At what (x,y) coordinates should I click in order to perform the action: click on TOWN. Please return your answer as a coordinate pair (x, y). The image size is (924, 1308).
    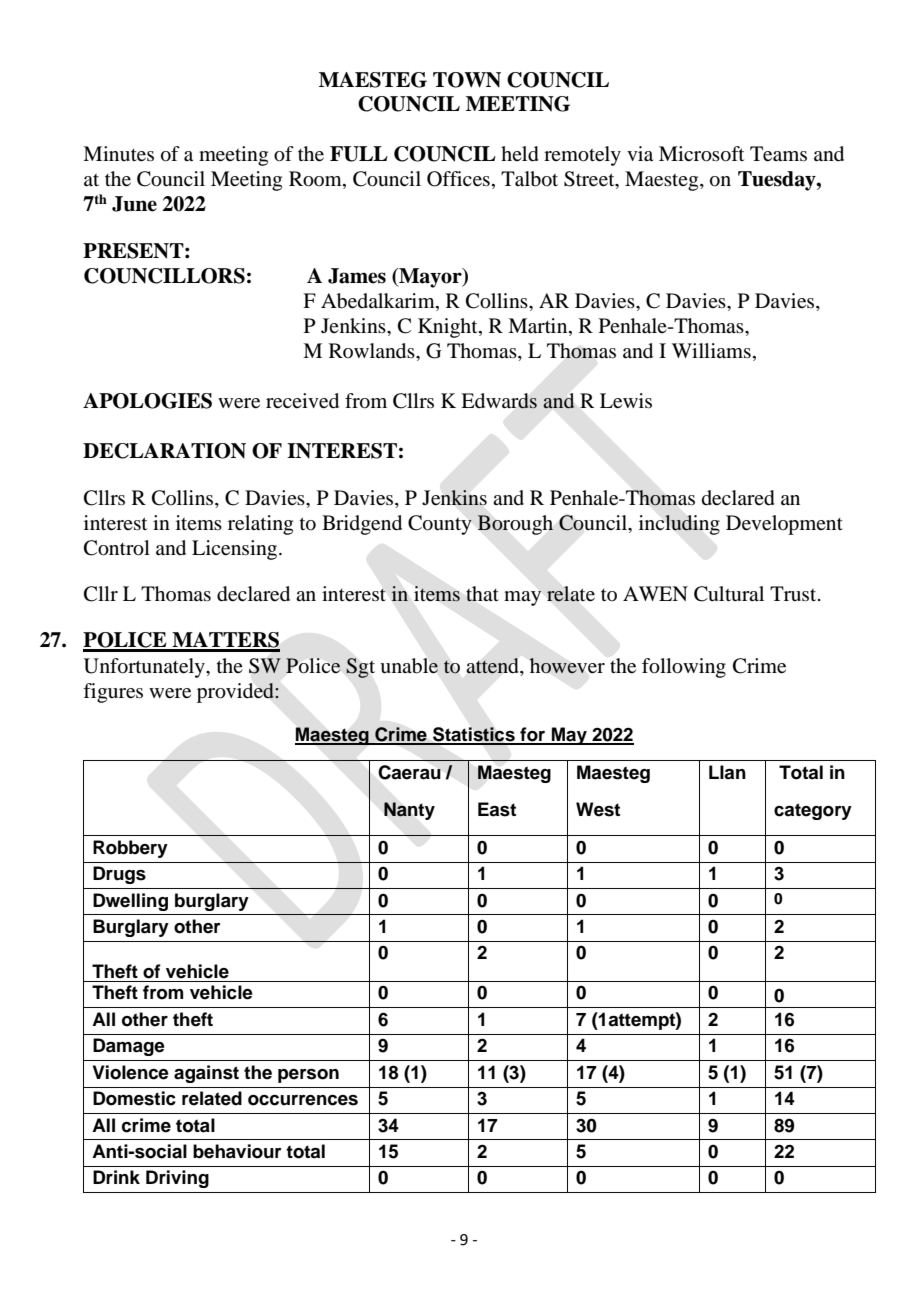
    Looking at the image, I should click on (467, 80).
